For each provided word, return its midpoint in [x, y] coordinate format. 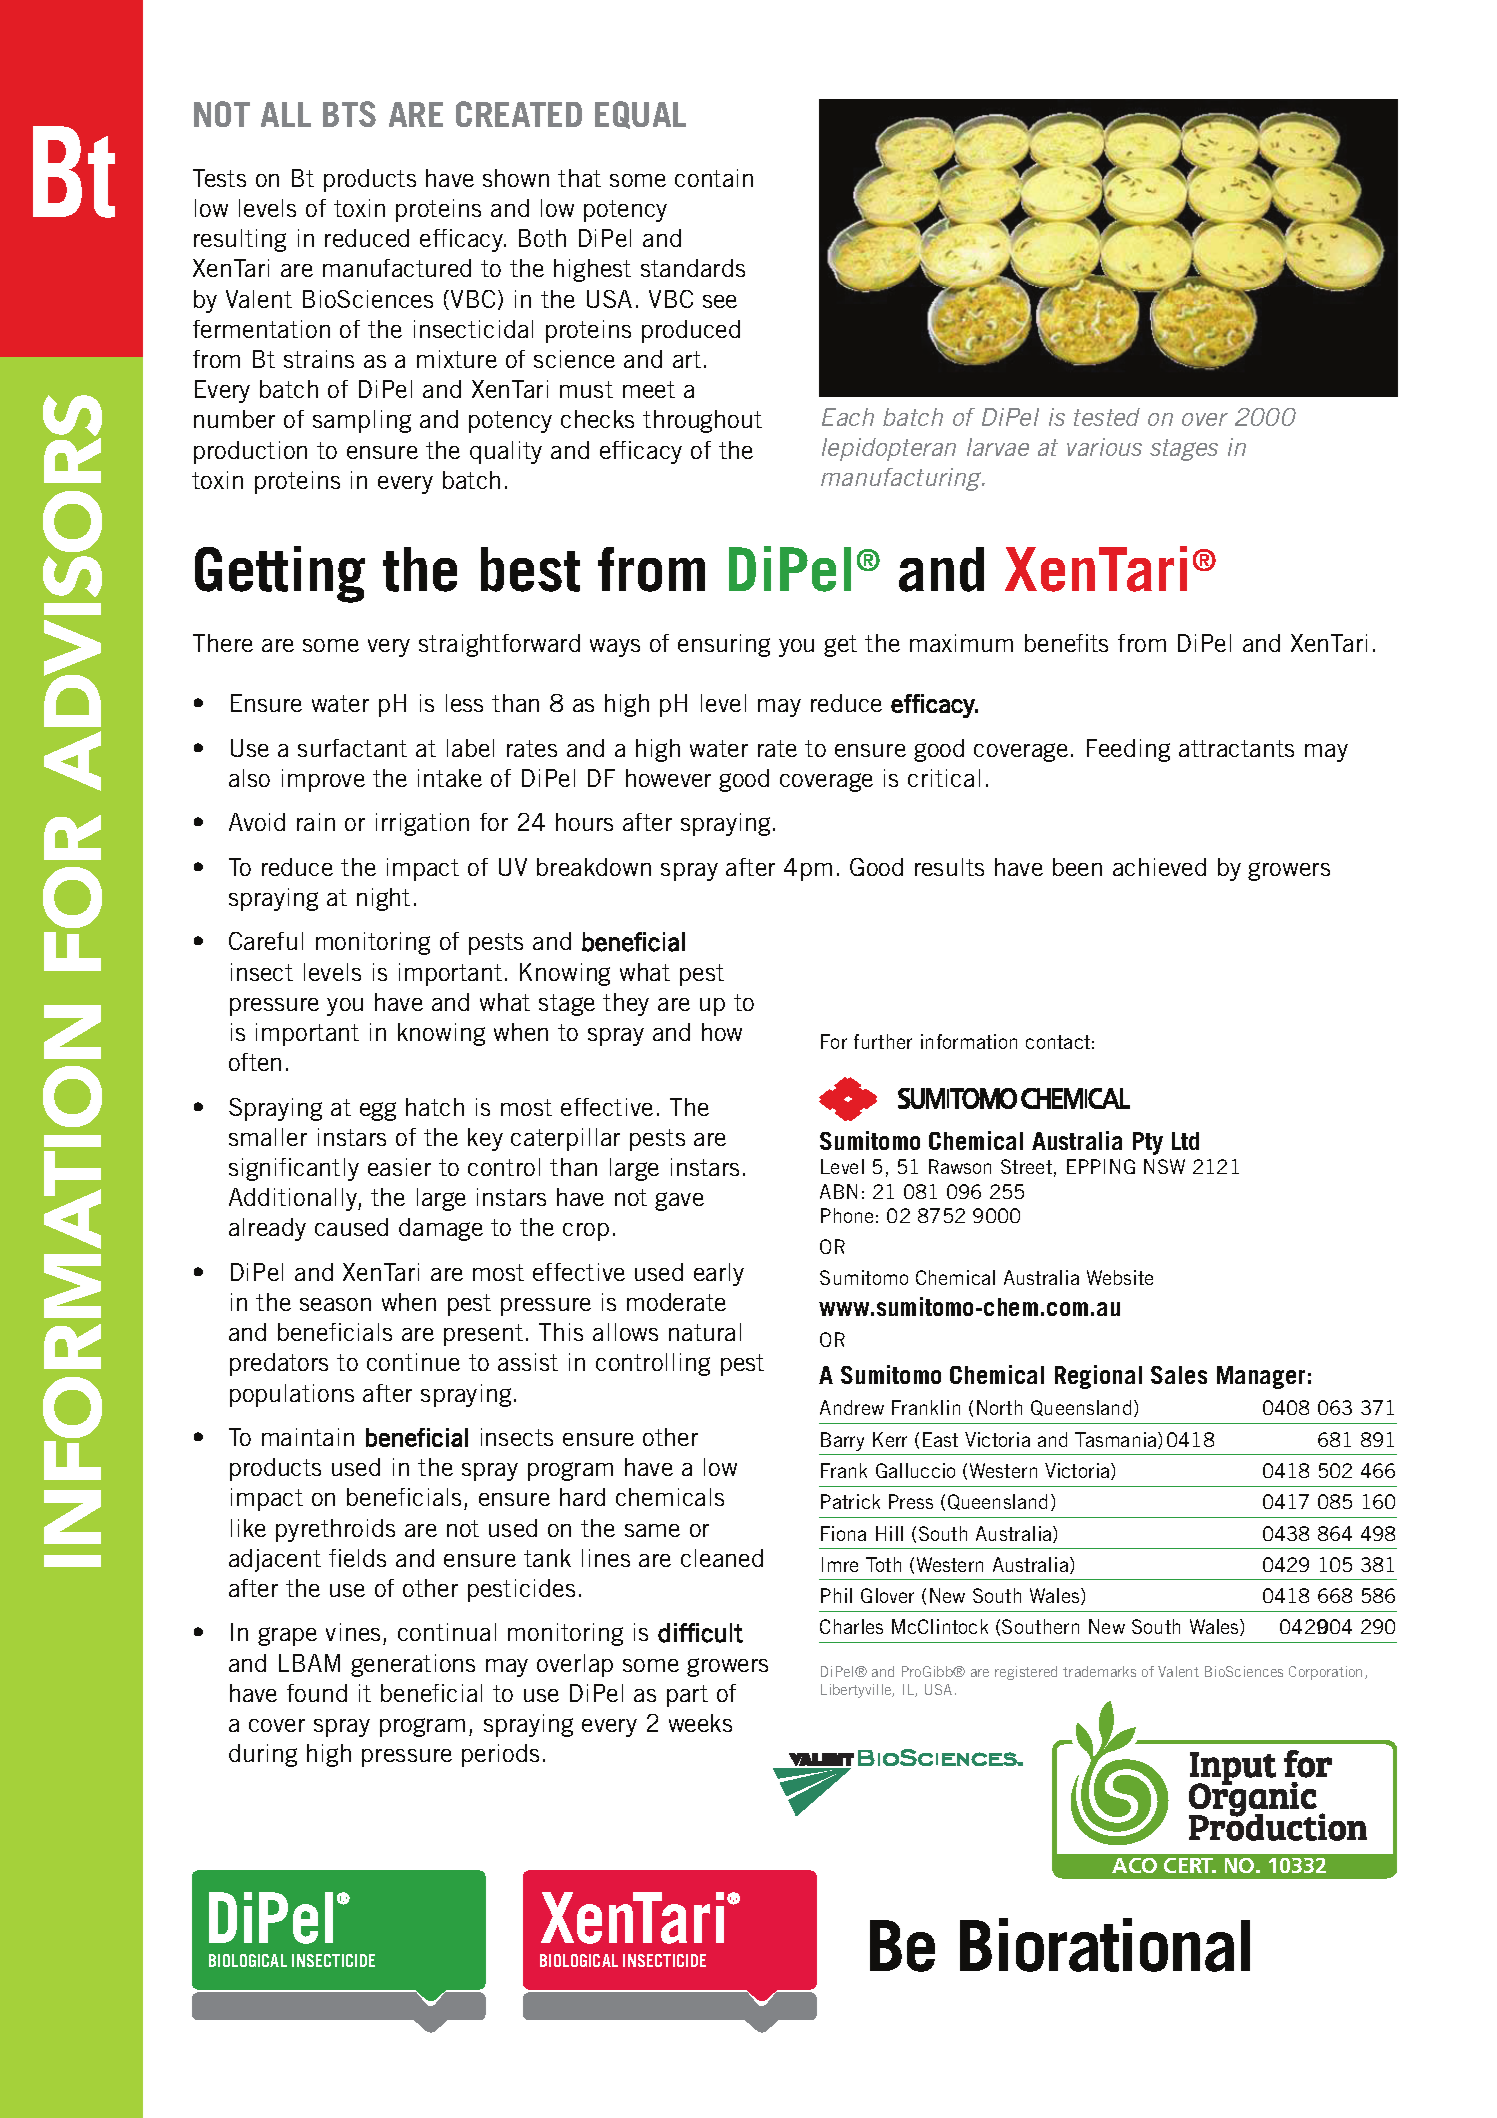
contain [714, 178]
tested [1107, 417]
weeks [700, 1723]
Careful [266, 941]
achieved [1159, 867]
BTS [349, 114]
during [263, 1755]
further [883, 1041]
